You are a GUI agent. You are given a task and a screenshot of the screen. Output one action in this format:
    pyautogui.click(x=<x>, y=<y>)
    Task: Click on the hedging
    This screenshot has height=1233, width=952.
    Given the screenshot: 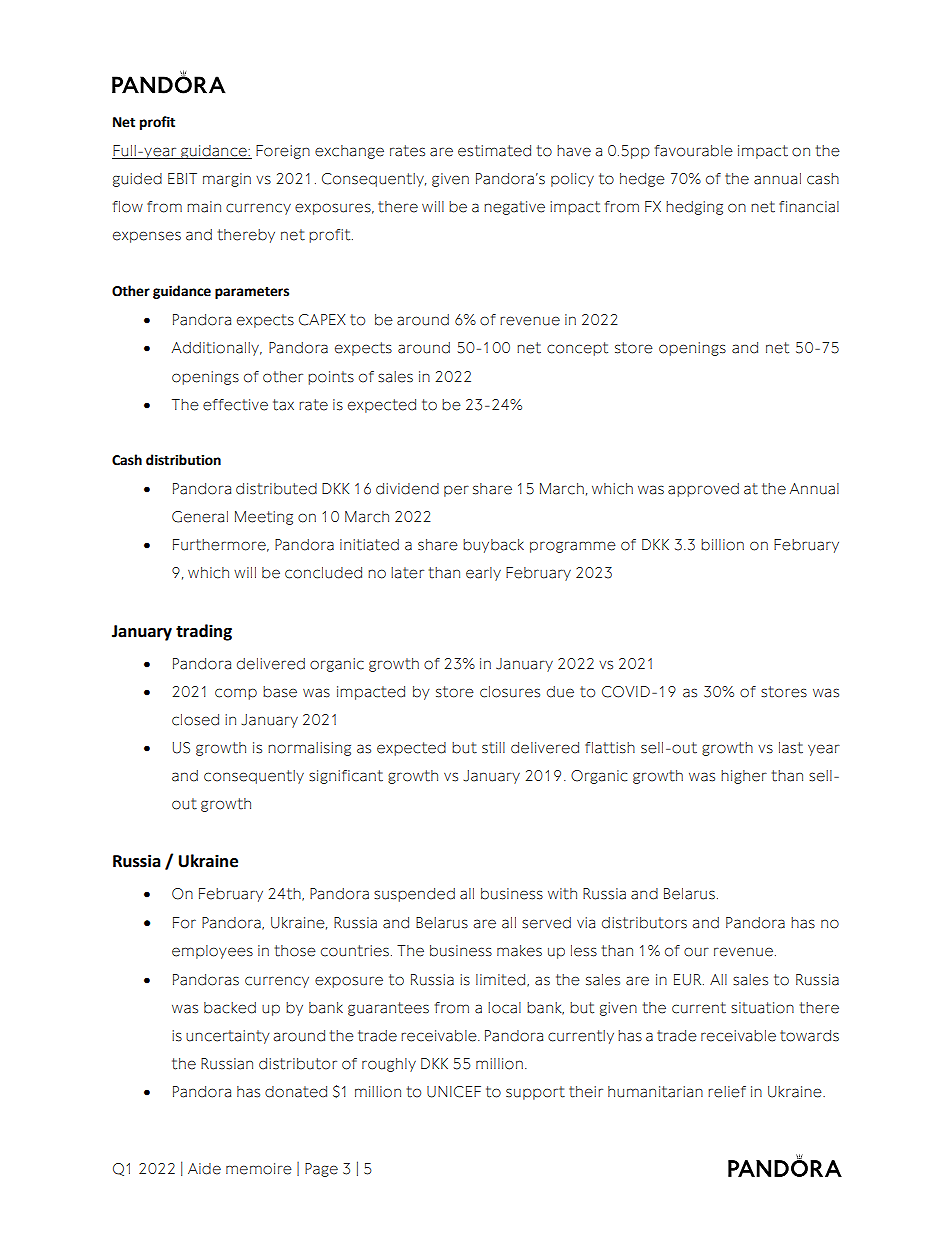 What is the action you would take?
    pyautogui.click(x=694, y=208)
